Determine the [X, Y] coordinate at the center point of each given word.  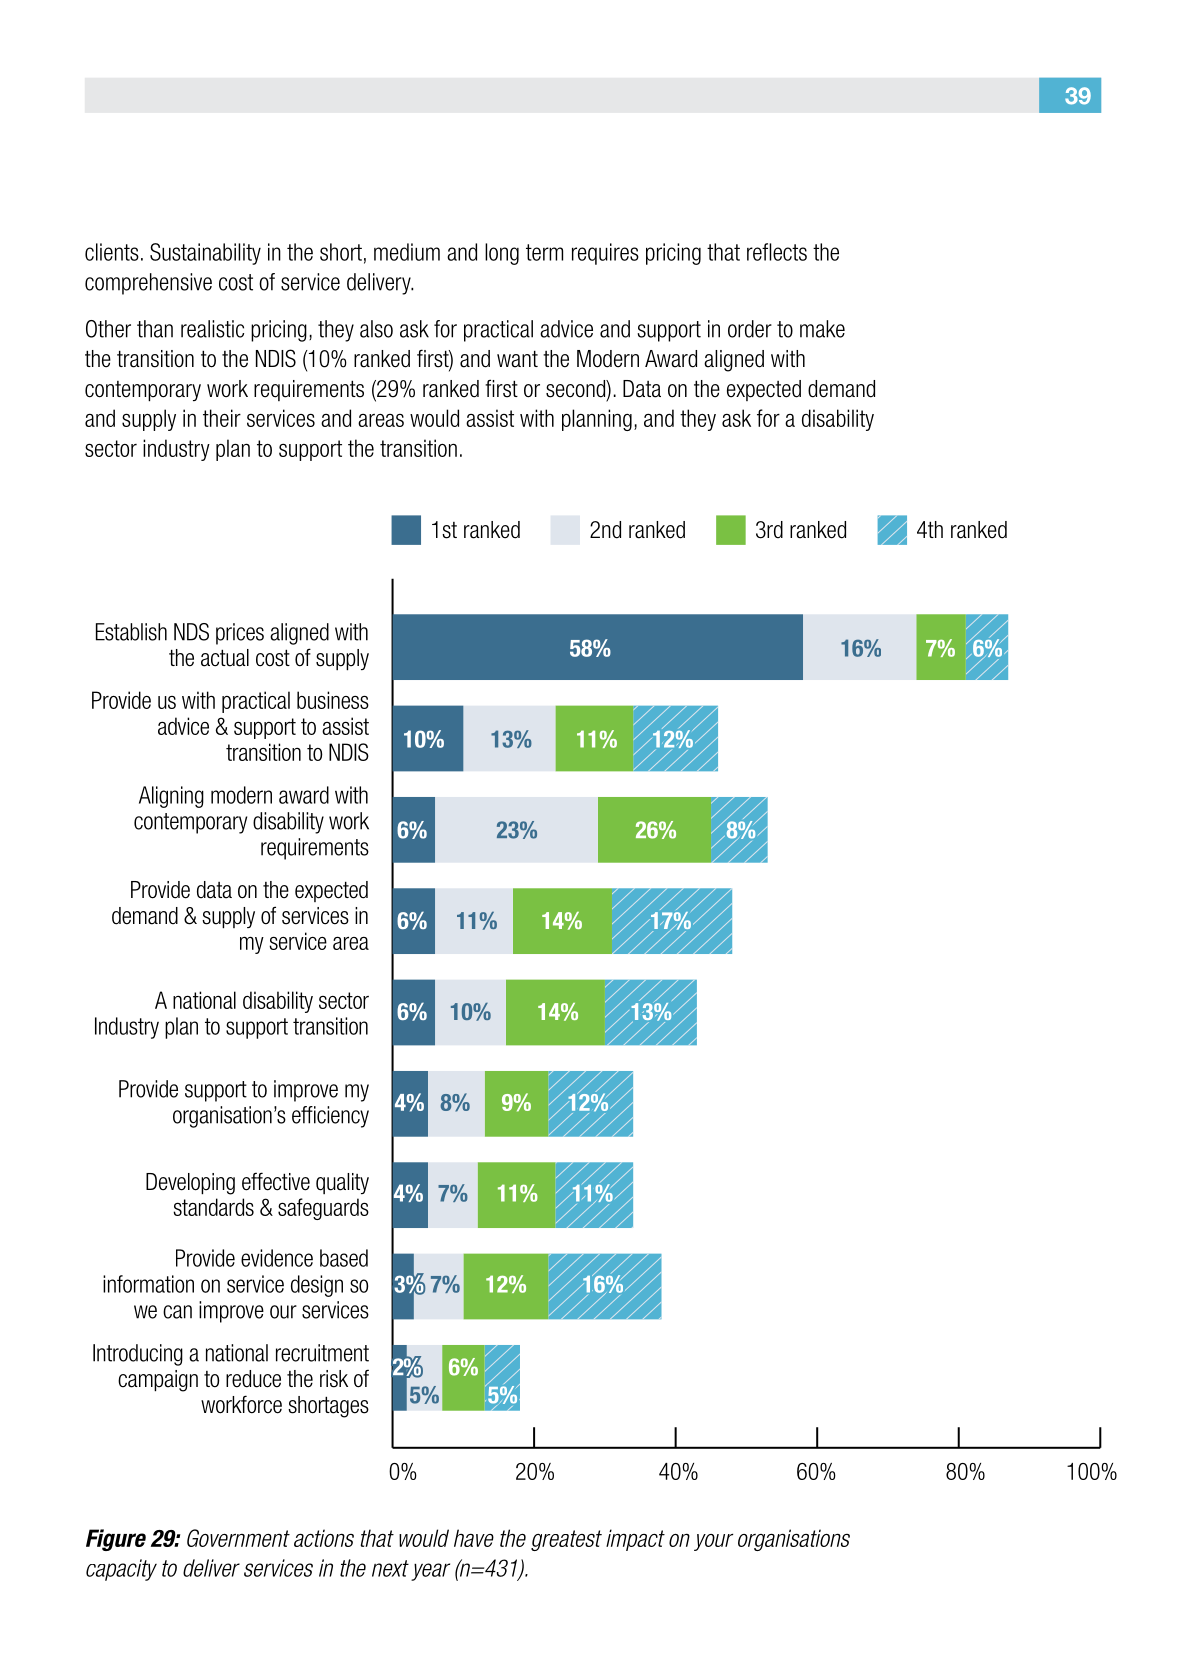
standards [213, 1207]
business [333, 700]
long [502, 254]
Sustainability [205, 254]
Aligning [171, 797]
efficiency [330, 1117]
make [822, 329]
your [713, 1542]
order [750, 329]
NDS [191, 632]
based [344, 1258]
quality [342, 1183]
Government [238, 1538]
